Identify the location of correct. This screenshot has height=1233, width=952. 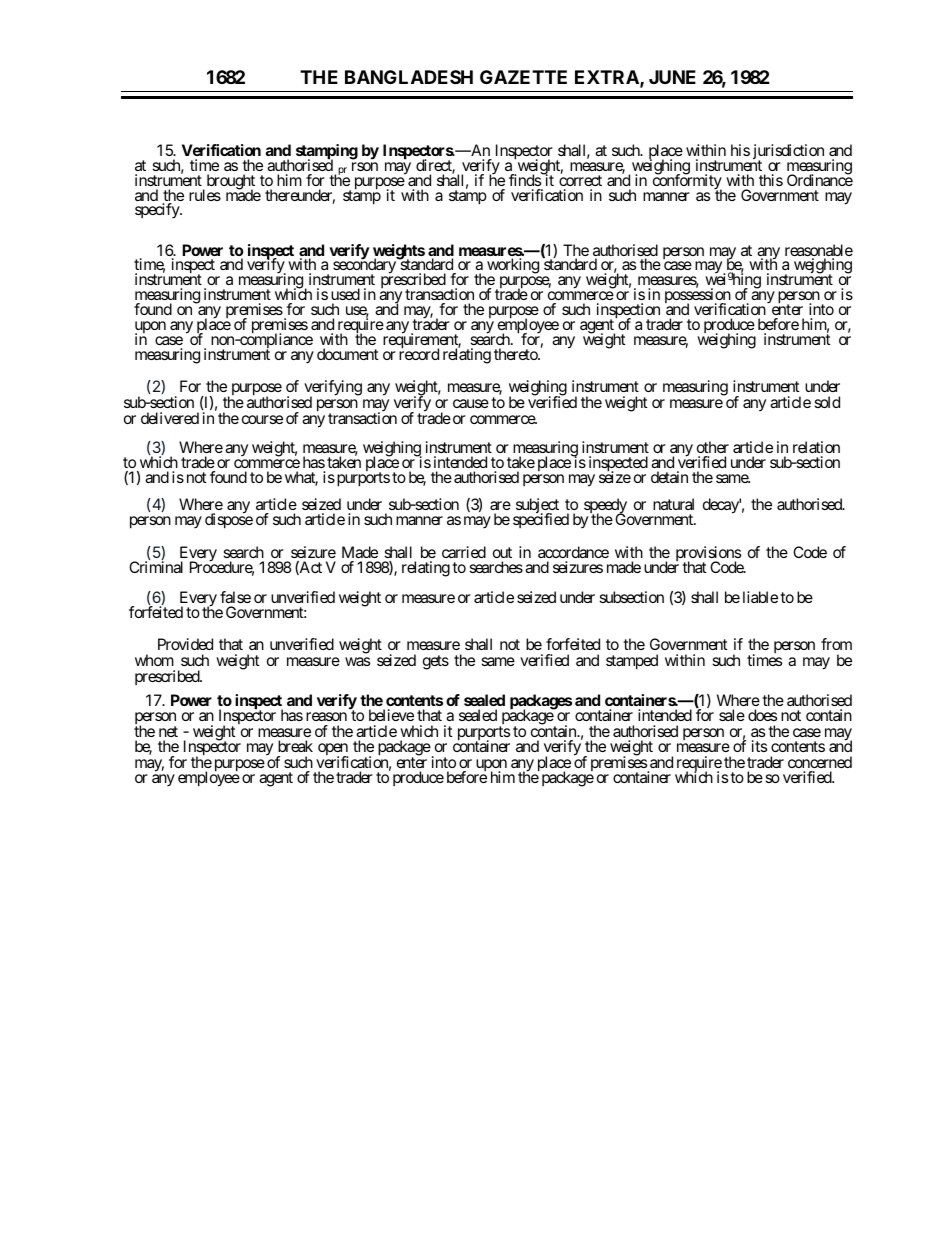
(580, 180).
